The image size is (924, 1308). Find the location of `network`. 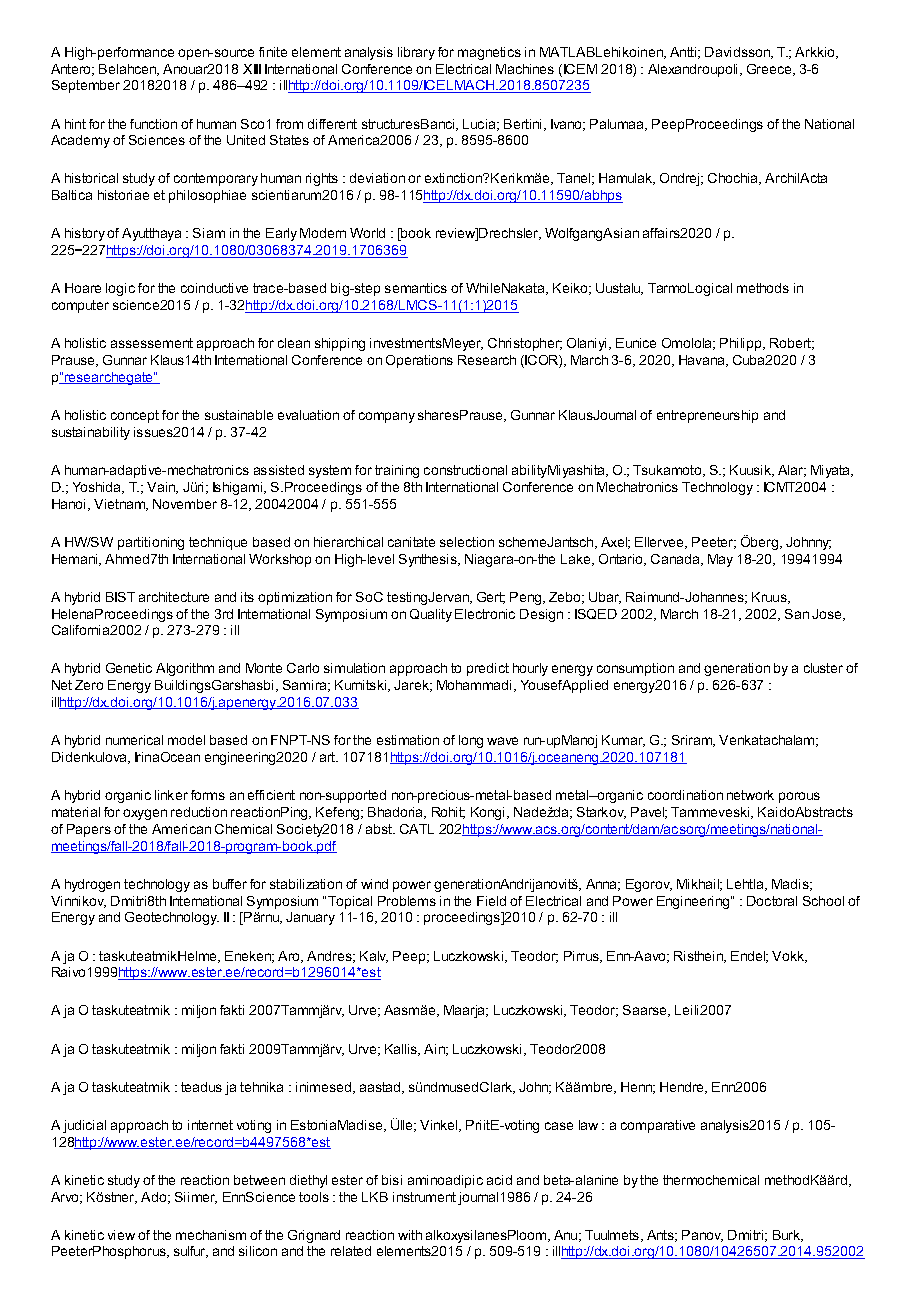

network is located at coordinates (750, 795).
